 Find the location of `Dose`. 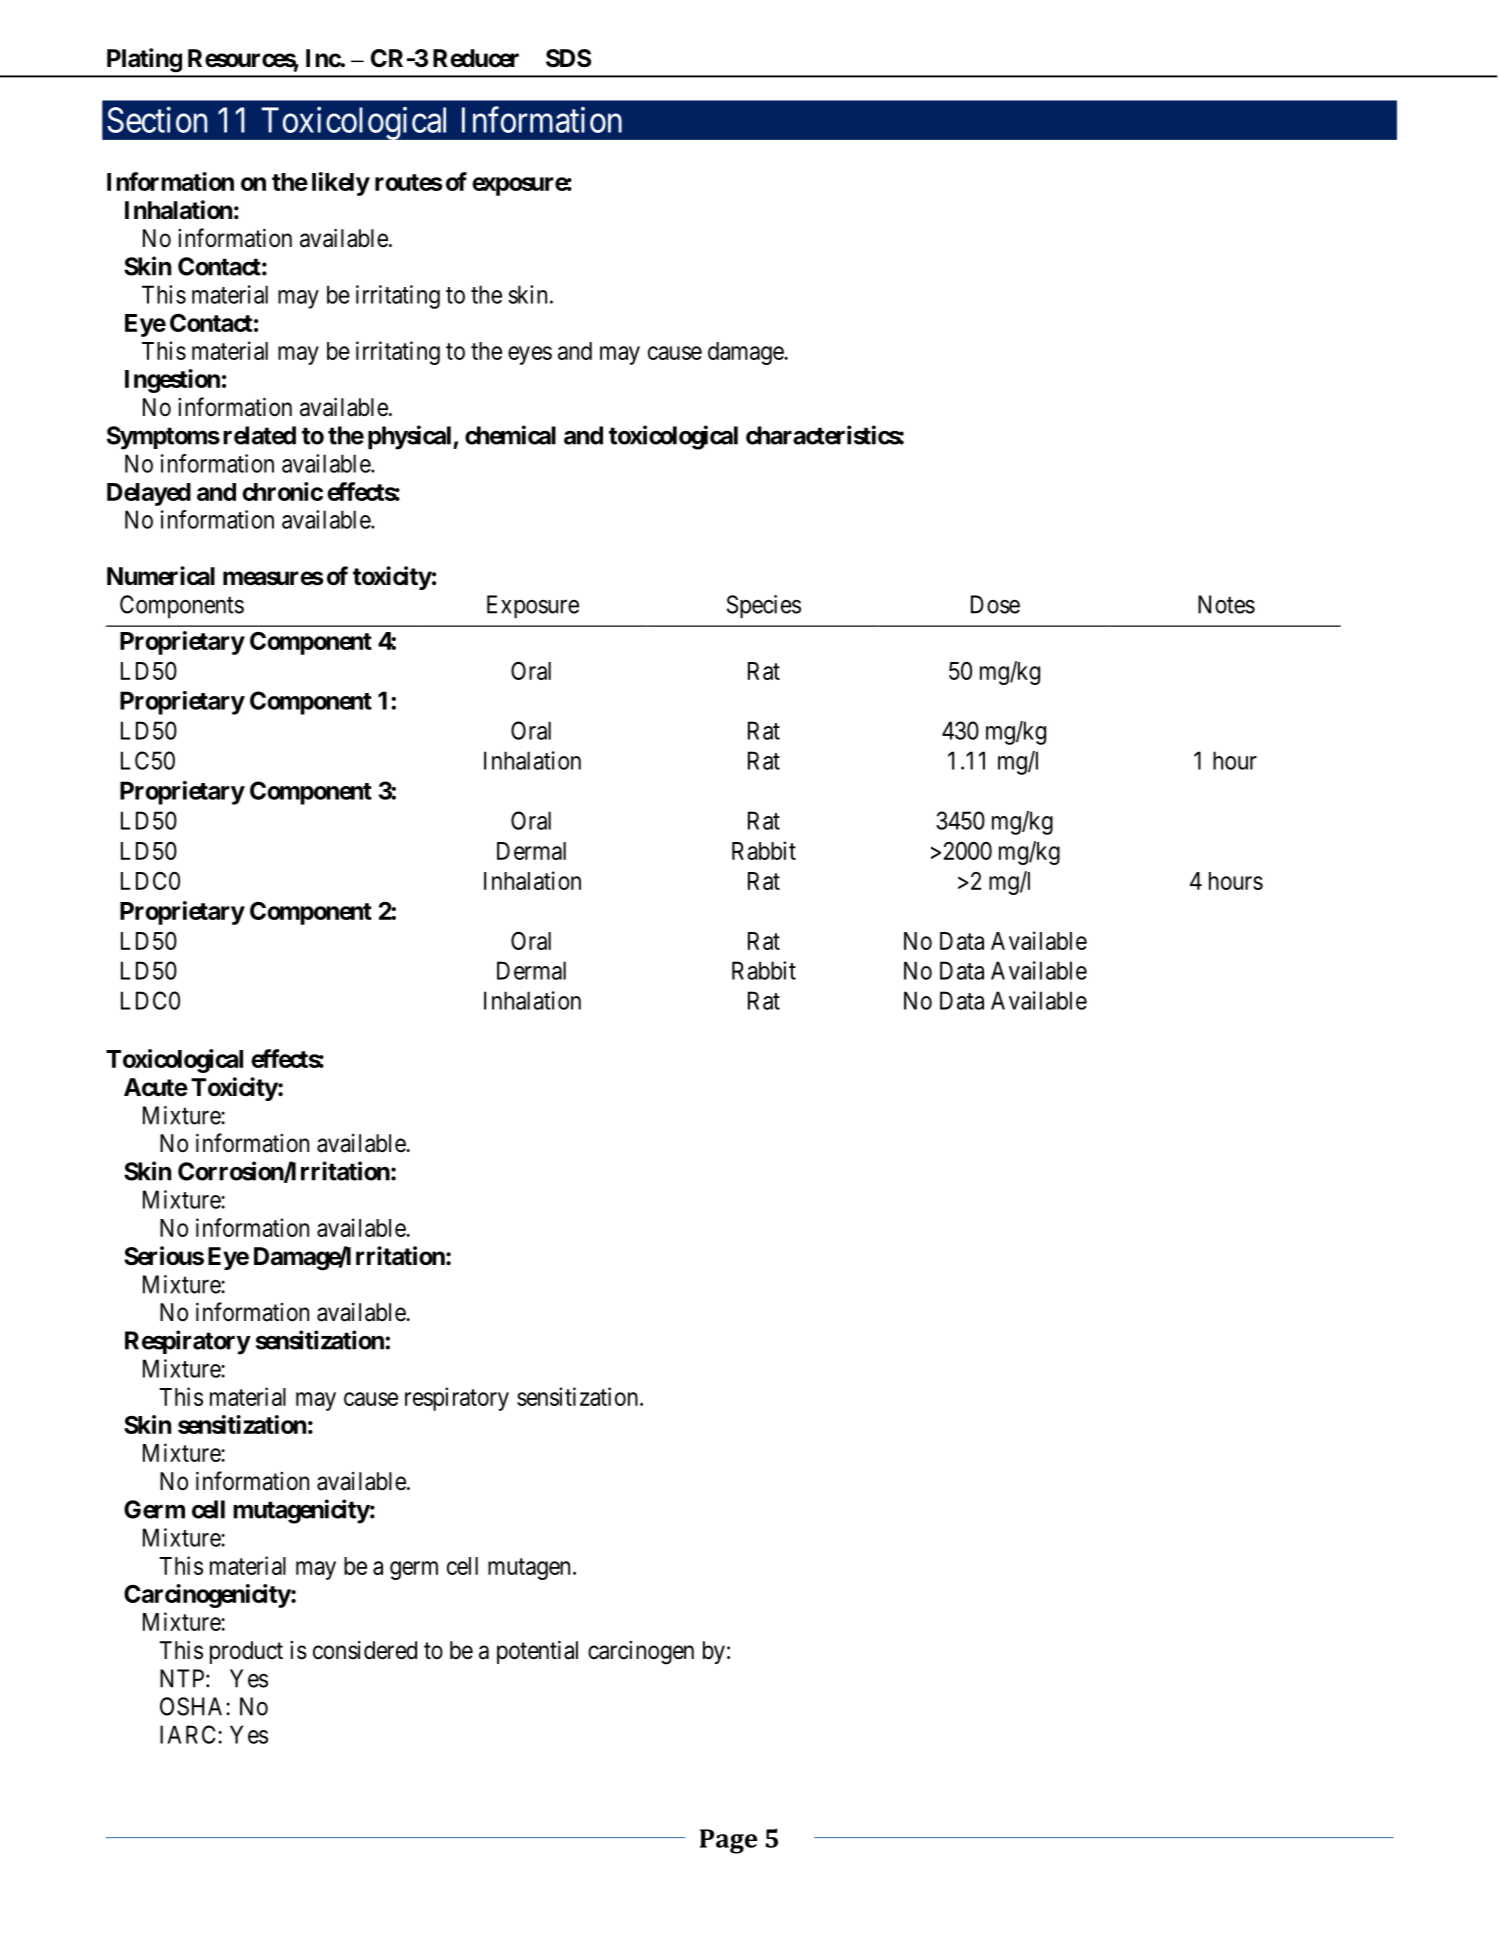

Dose is located at coordinates (995, 604).
